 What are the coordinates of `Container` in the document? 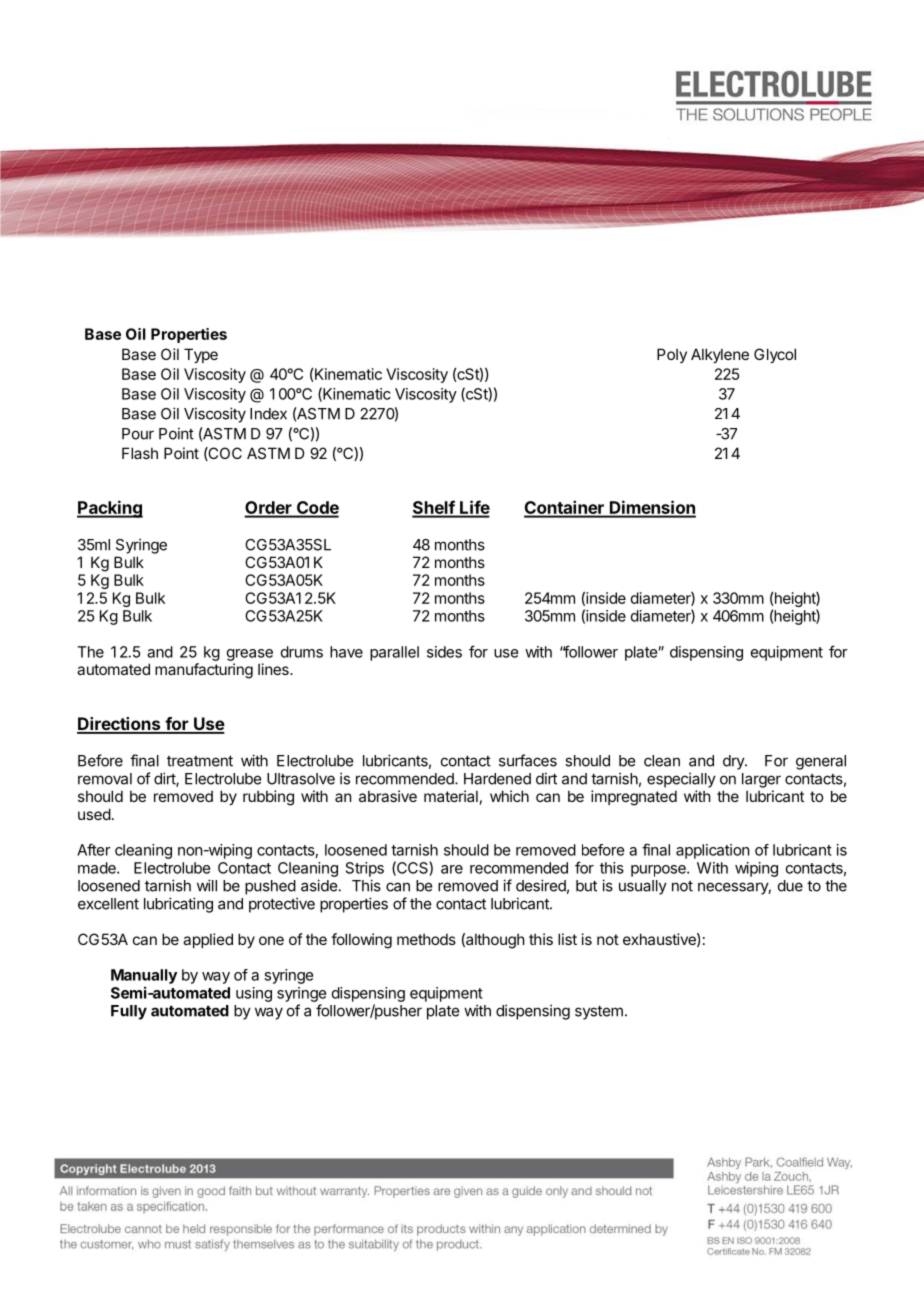 It's located at (565, 508).
